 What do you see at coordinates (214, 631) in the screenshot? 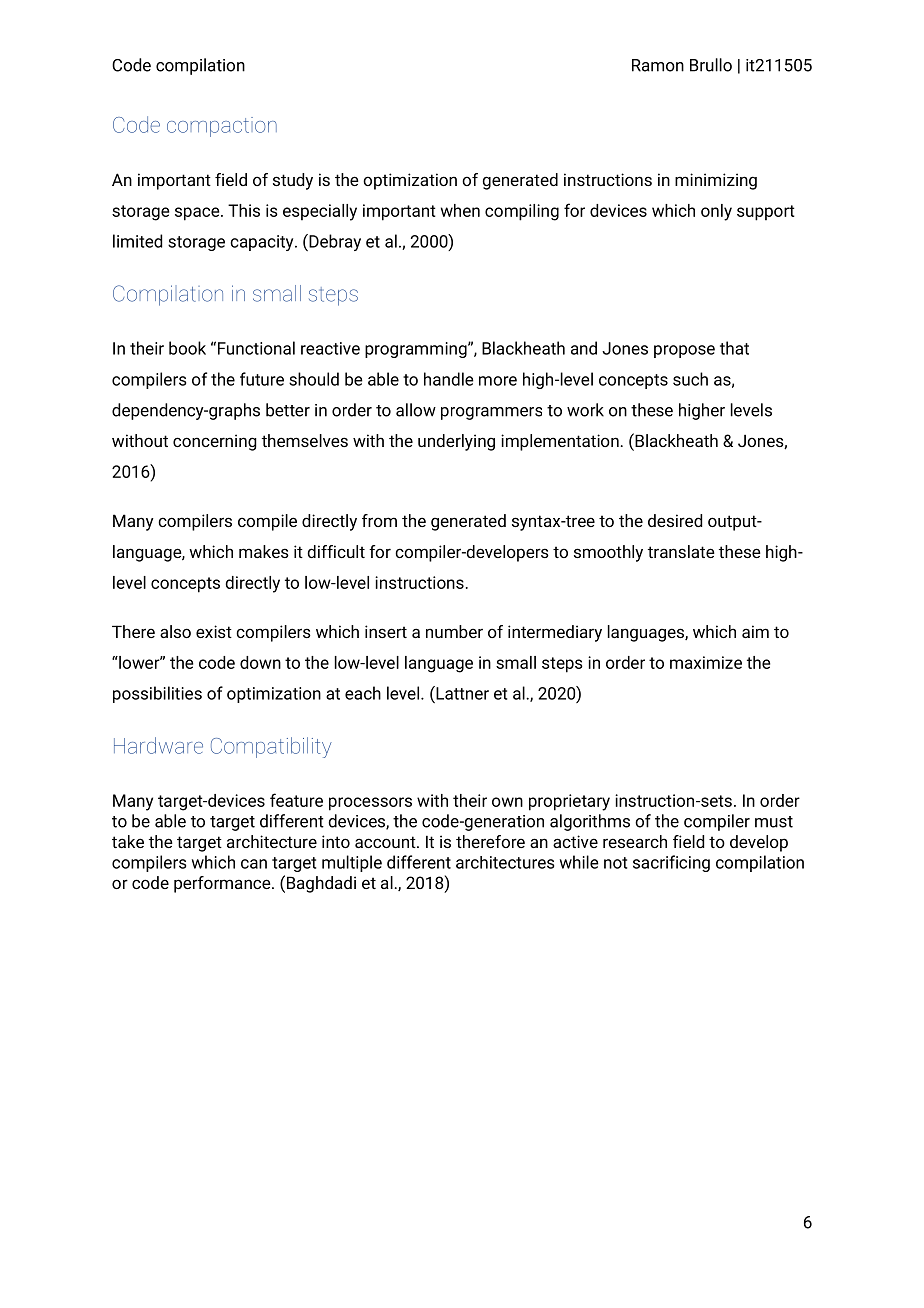
I see `exist` at bounding box center [214, 631].
